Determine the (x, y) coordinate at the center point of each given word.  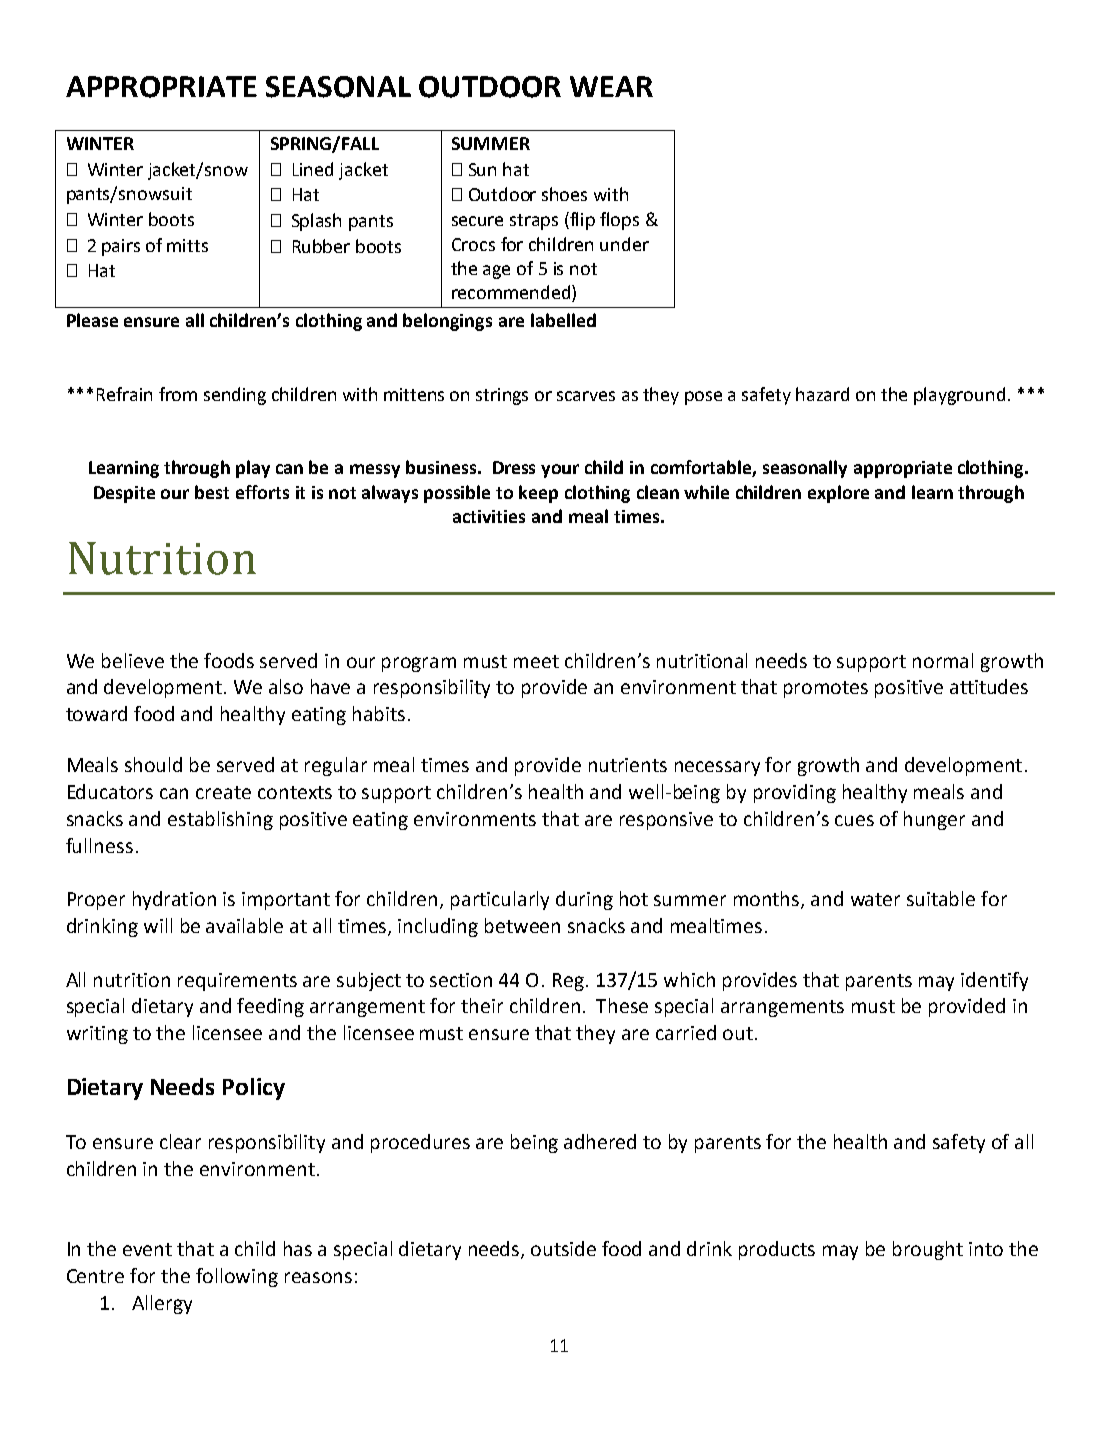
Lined (313, 169)
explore (838, 494)
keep (538, 494)
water (875, 899)
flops (619, 221)
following (237, 1277)
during (584, 900)
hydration (174, 900)
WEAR (611, 86)
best (212, 492)
